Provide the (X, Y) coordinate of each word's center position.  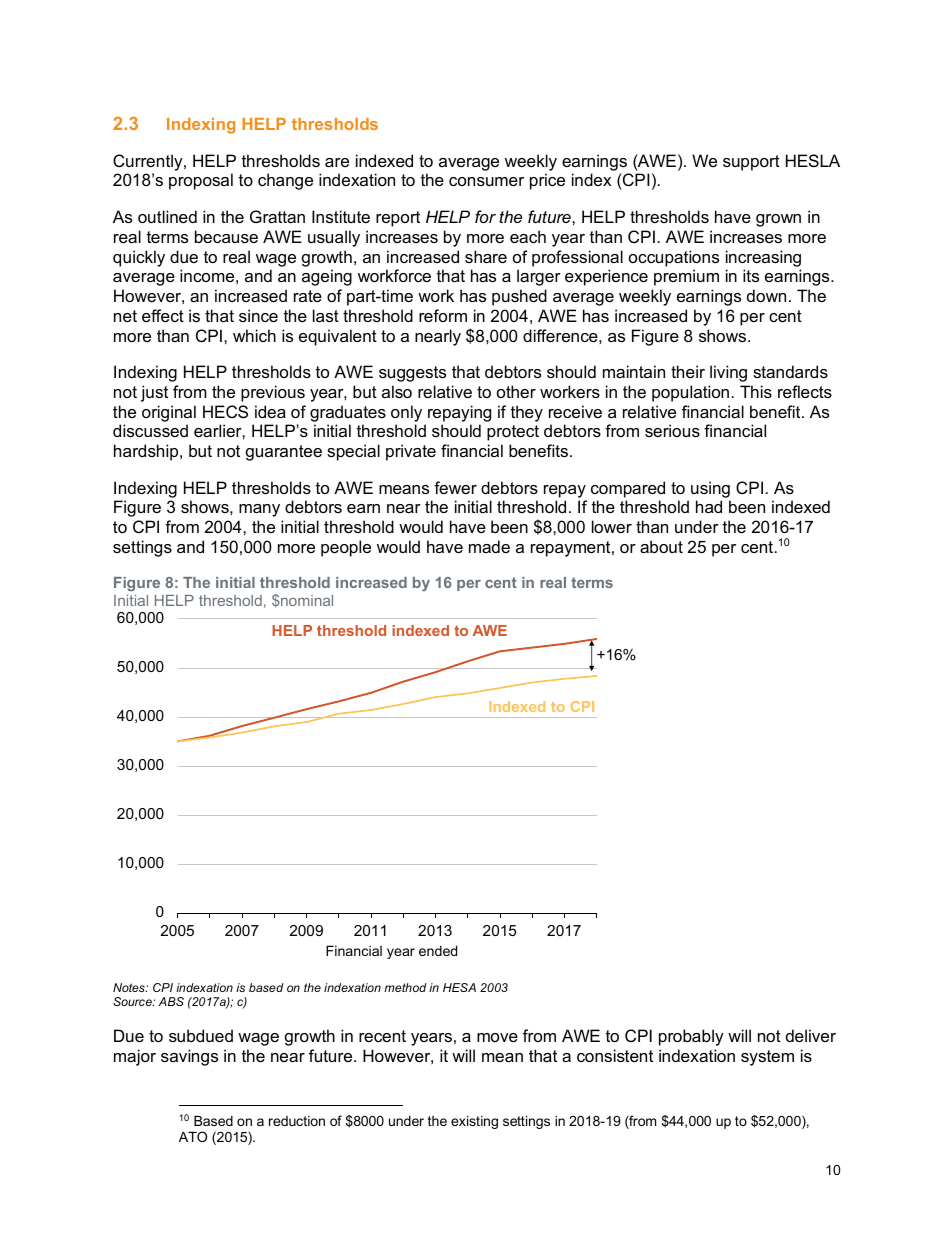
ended (438, 950)
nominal (306, 600)
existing (474, 1122)
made (489, 546)
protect (513, 433)
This (756, 391)
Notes (130, 987)
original (169, 413)
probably (691, 1037)
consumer (486, 181)
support (751, 163)
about (661, 546)
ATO (193, 1136)
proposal (201, 181)
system (767, 1058)
